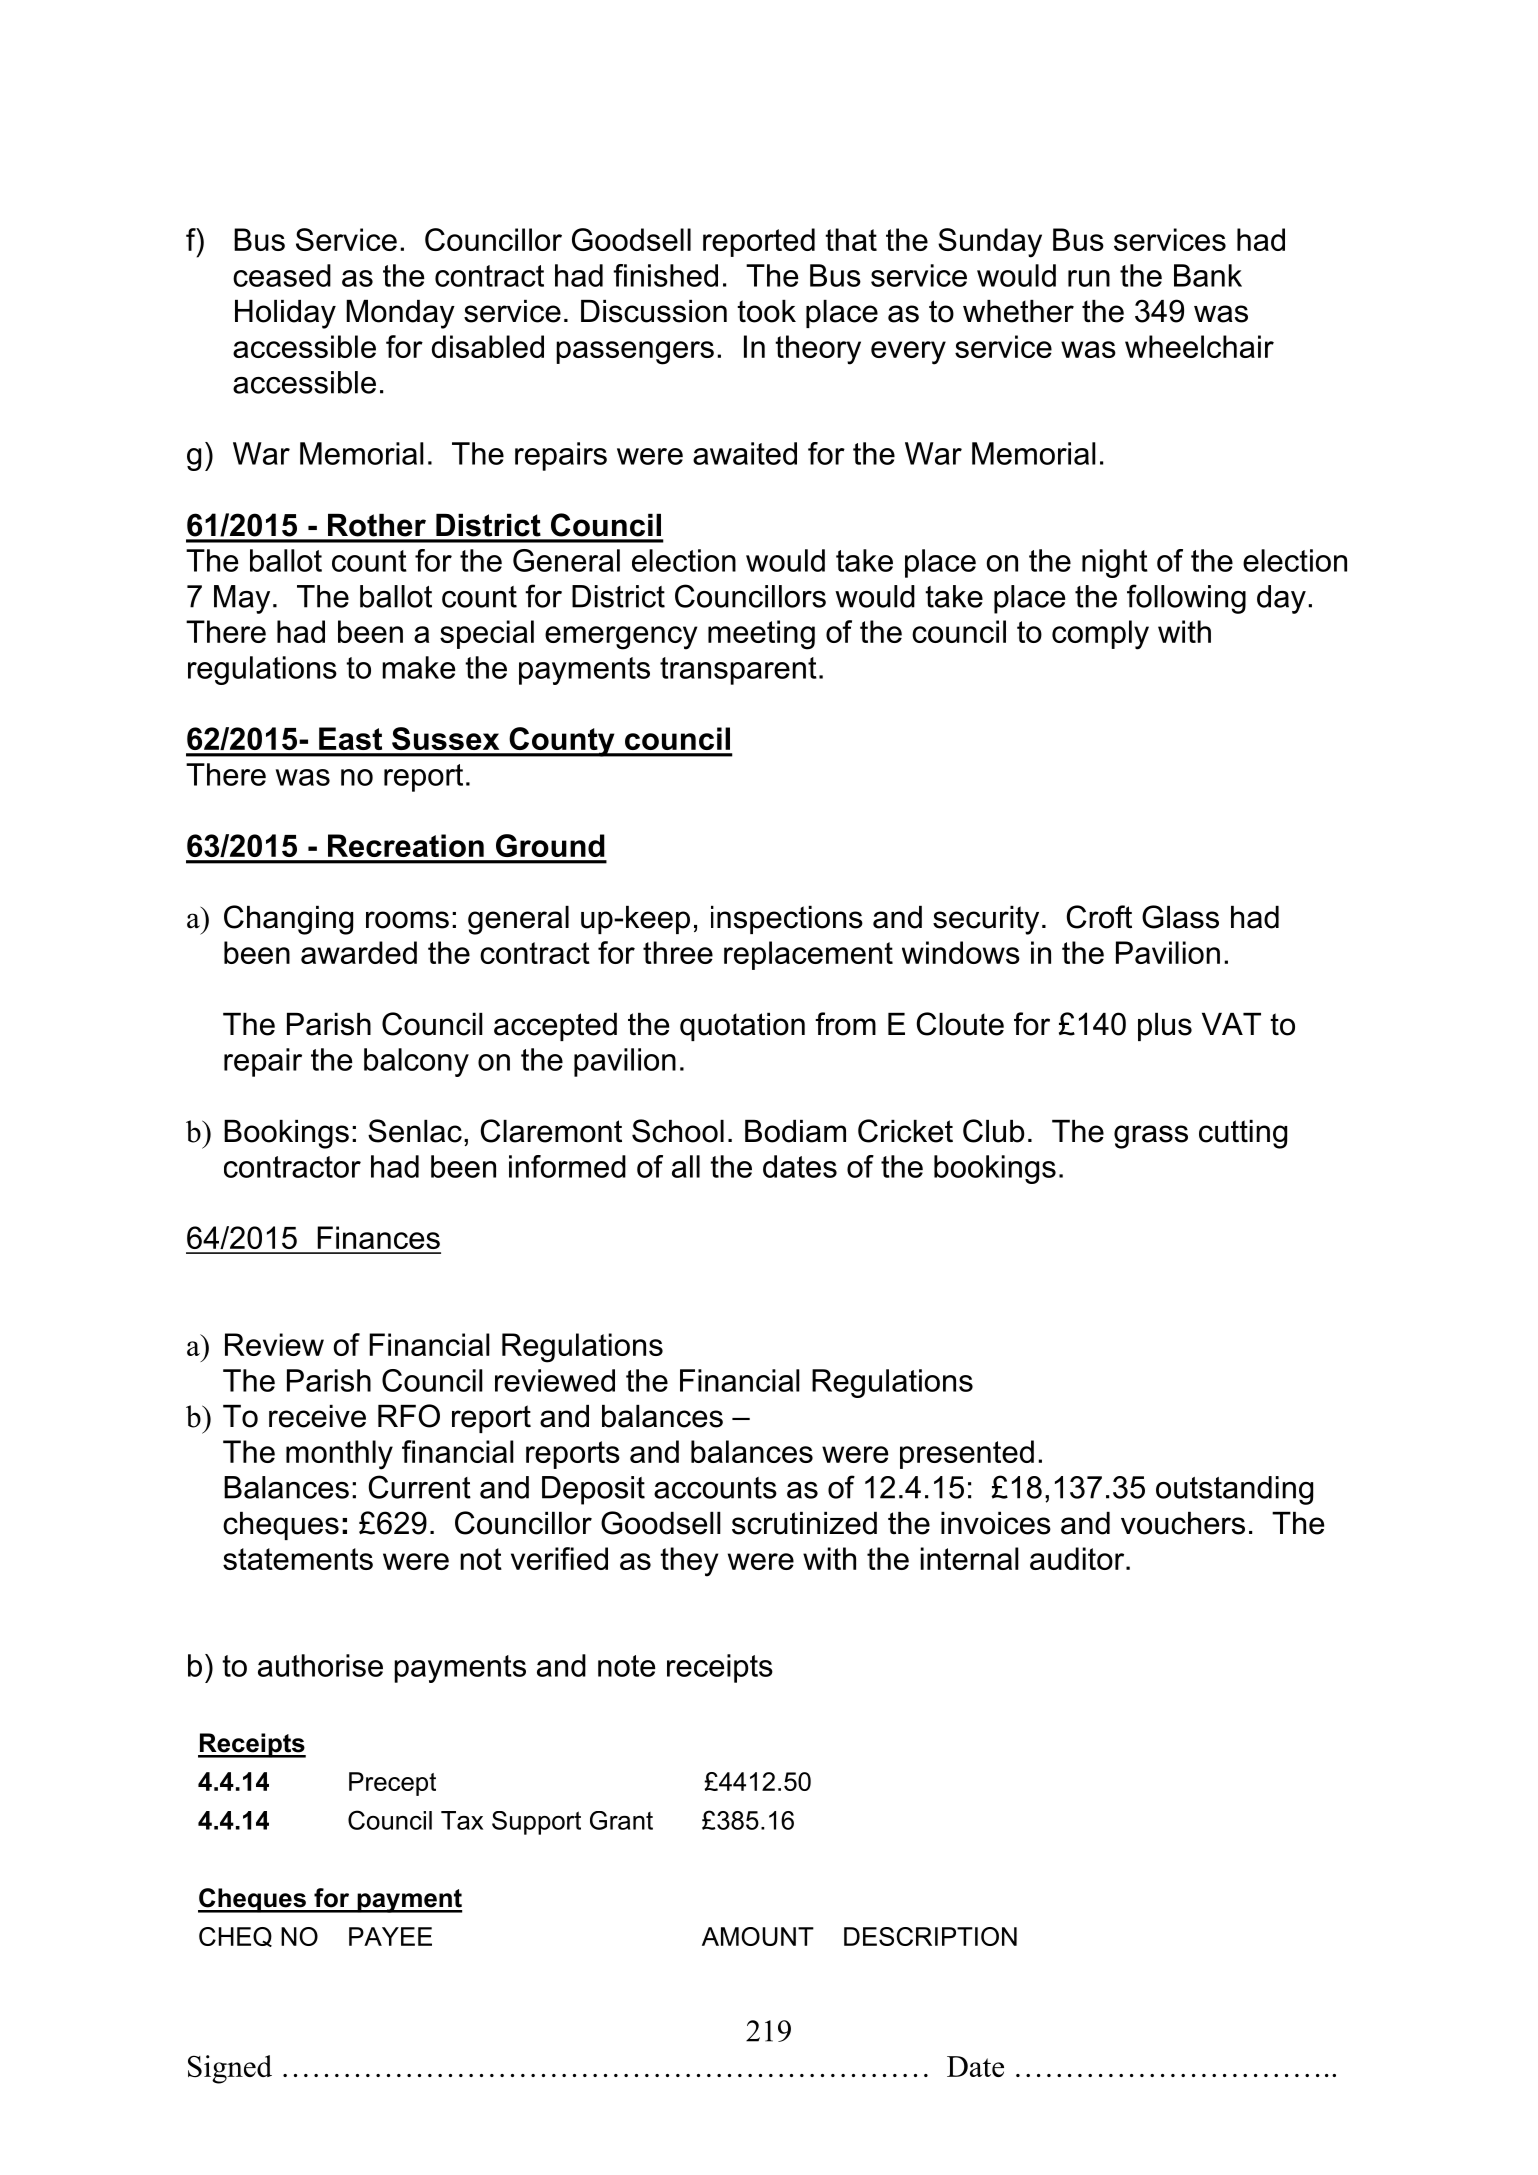 Image resolution: width=1538 pixels, height=2175 pixels. What do you see at coordinates (766, 311) in the document?
I see `took` at bounding box center [766, 311].
